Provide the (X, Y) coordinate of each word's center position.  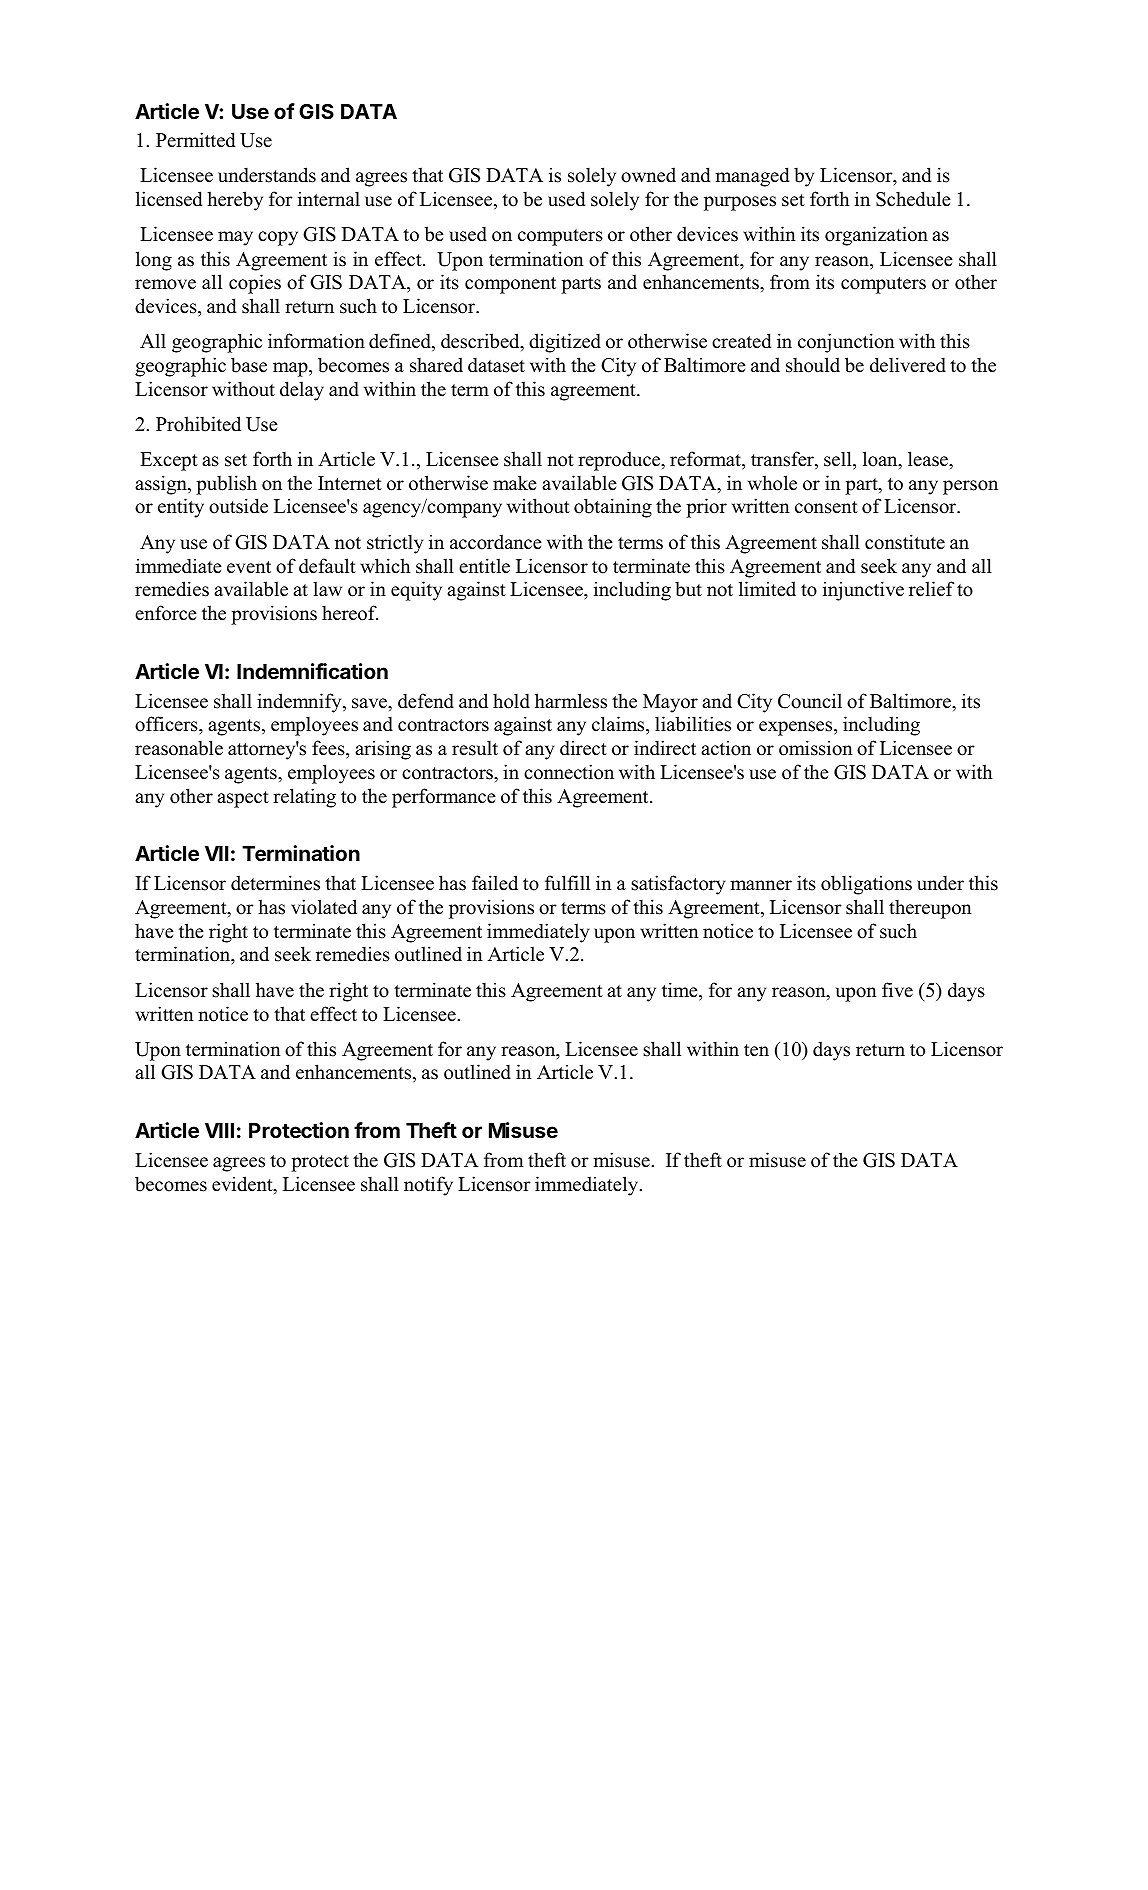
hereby (235, 201)
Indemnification (312, 671)
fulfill (567, 883)
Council (810, 701)
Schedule (913, 199)
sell (839, 459)
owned (648, 175)
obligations (866, 885)
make (515, 483)
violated (324, 907)
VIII (219, 1130)
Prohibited (198, 424)
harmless (571, 701)
